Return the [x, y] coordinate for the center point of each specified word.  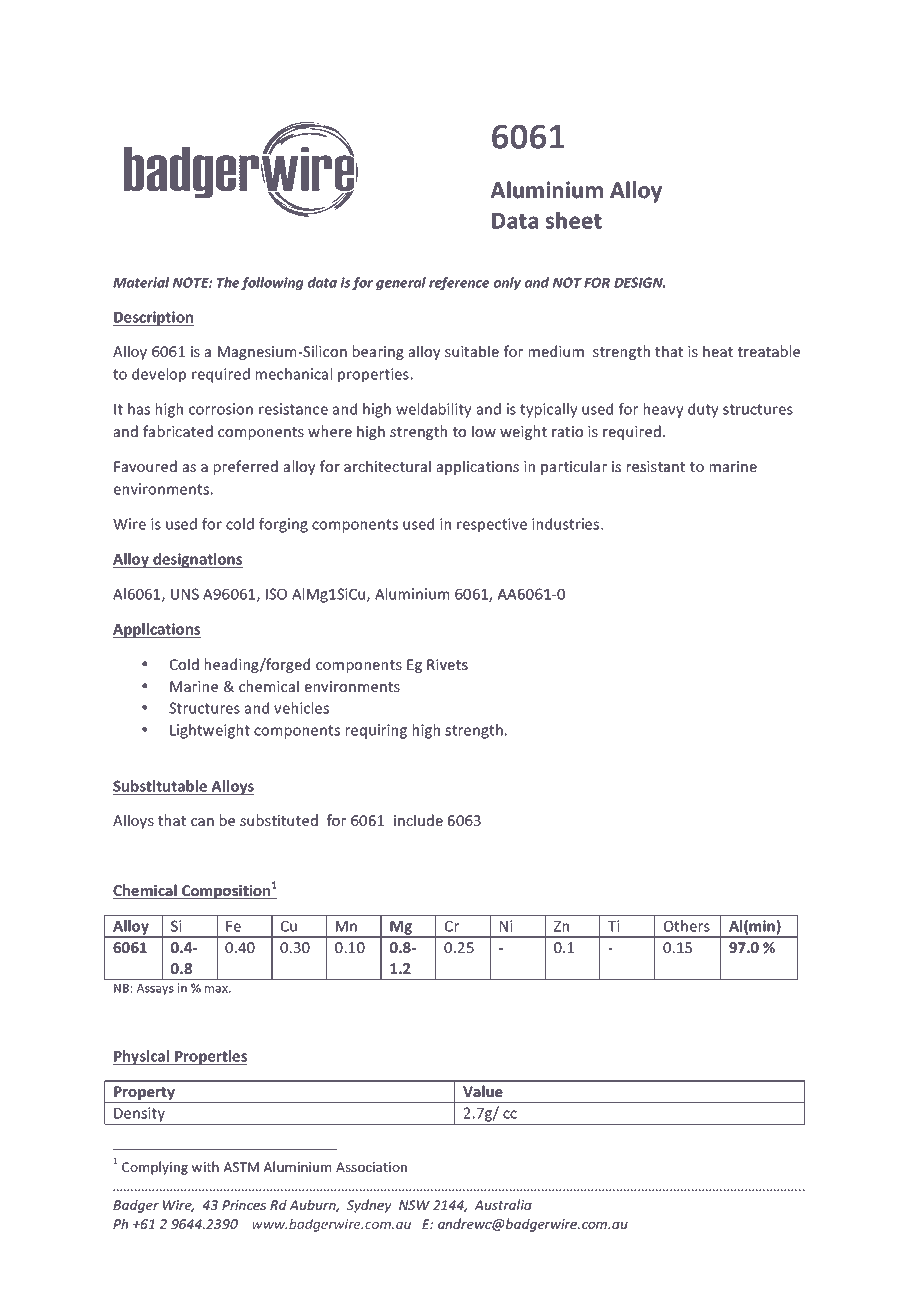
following [272, 283]
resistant [656, 467]
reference [459, 283]
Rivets [447, 665]
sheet [574, 220]
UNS [185, 594]
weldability [433, 410]
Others [687, 926]
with [205, 1166]
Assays [155, 989]
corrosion [221, 409]
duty [703, 410]
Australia [503, 1204]
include [418, 820]
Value [483, 1091]
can [202, 822]
